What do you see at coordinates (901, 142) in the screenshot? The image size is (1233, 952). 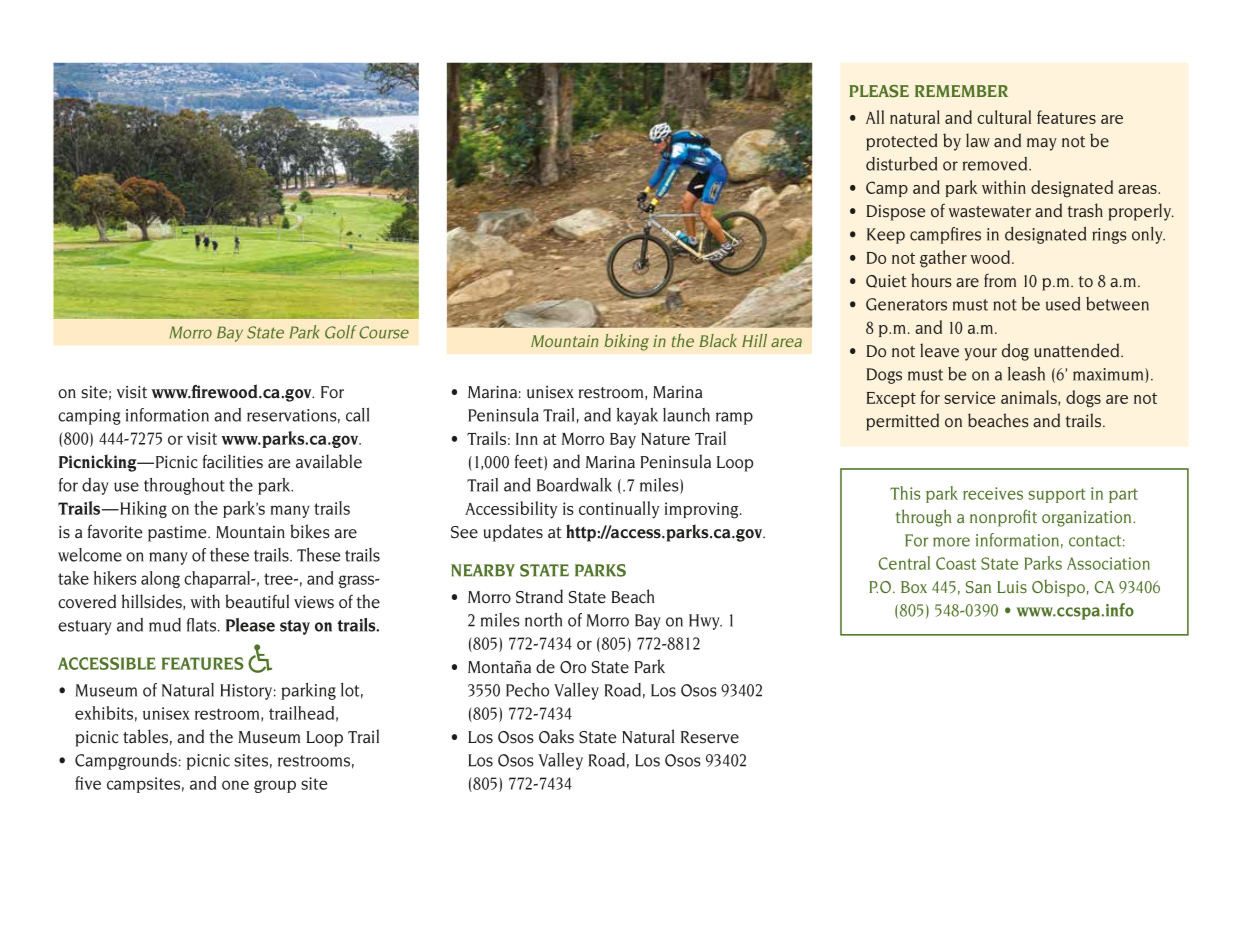 I see `protected` at bounding box center [901, 142].
